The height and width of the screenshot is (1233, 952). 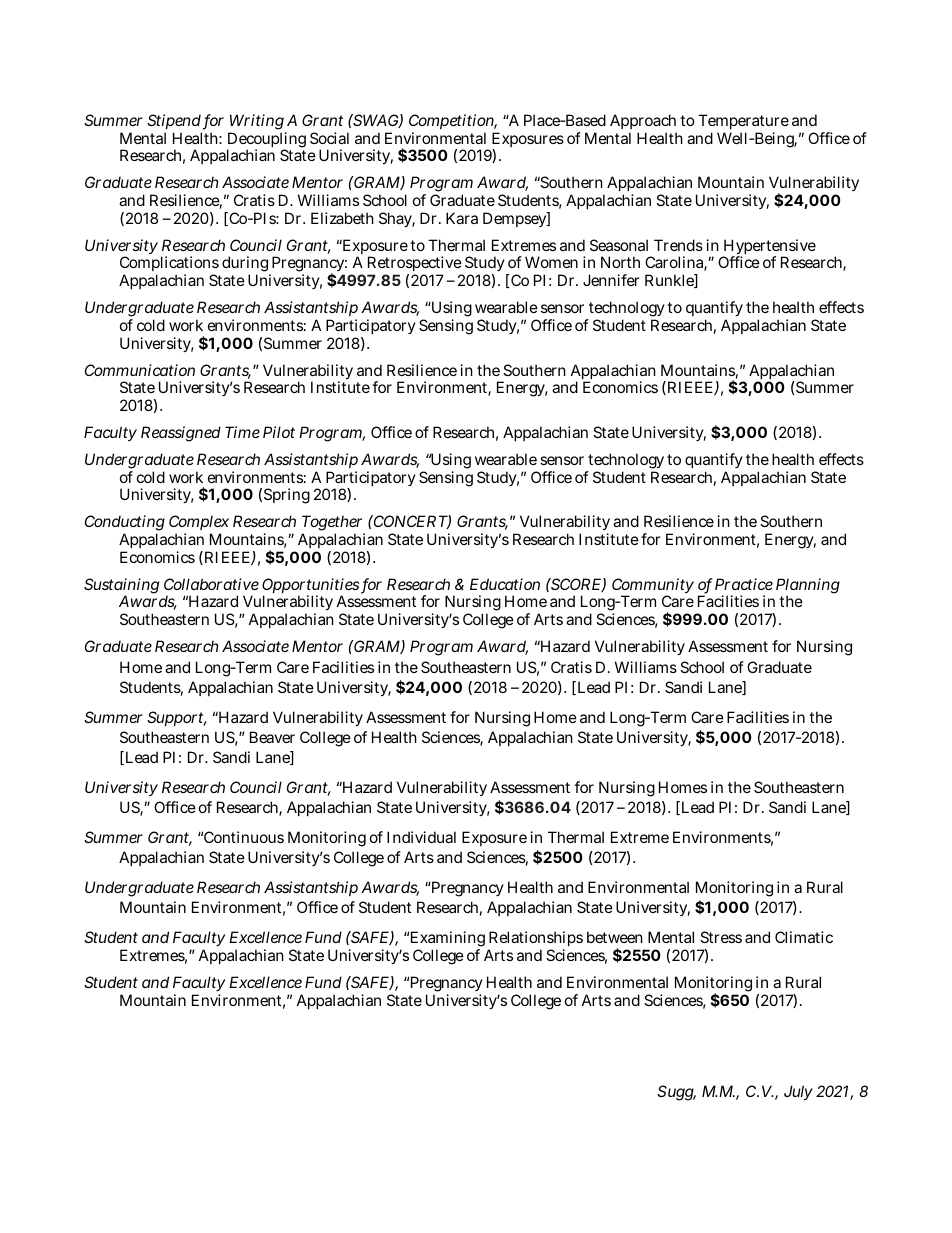 What do you see at coordinates (744, 584) in the screenshot?
I see `Practice` at bounding box center [744, 584].
